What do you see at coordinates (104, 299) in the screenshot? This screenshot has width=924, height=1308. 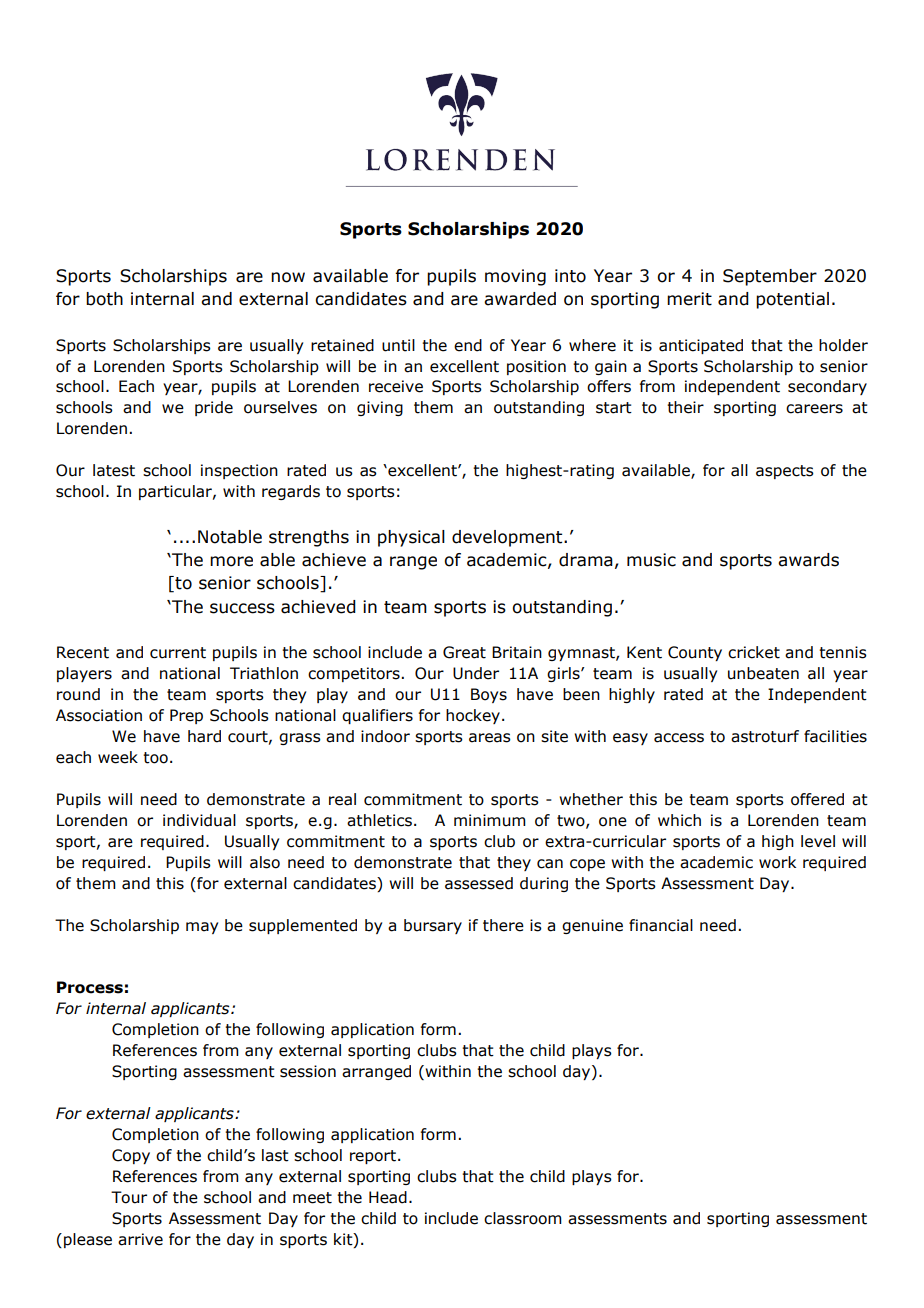 I see `both` at bounding box center [104, 299].
